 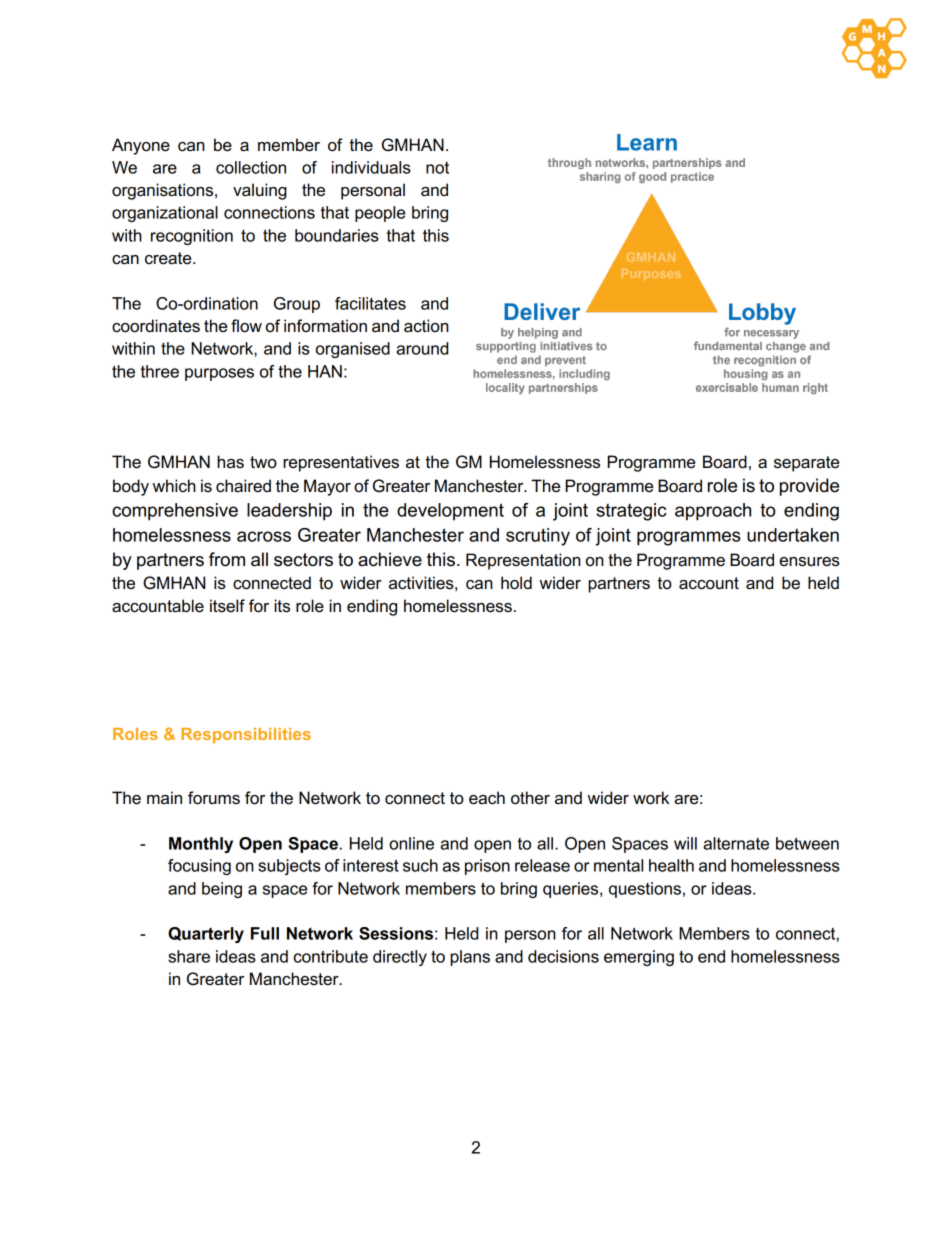 I want to click on approach, so click(x=713, y=512).
